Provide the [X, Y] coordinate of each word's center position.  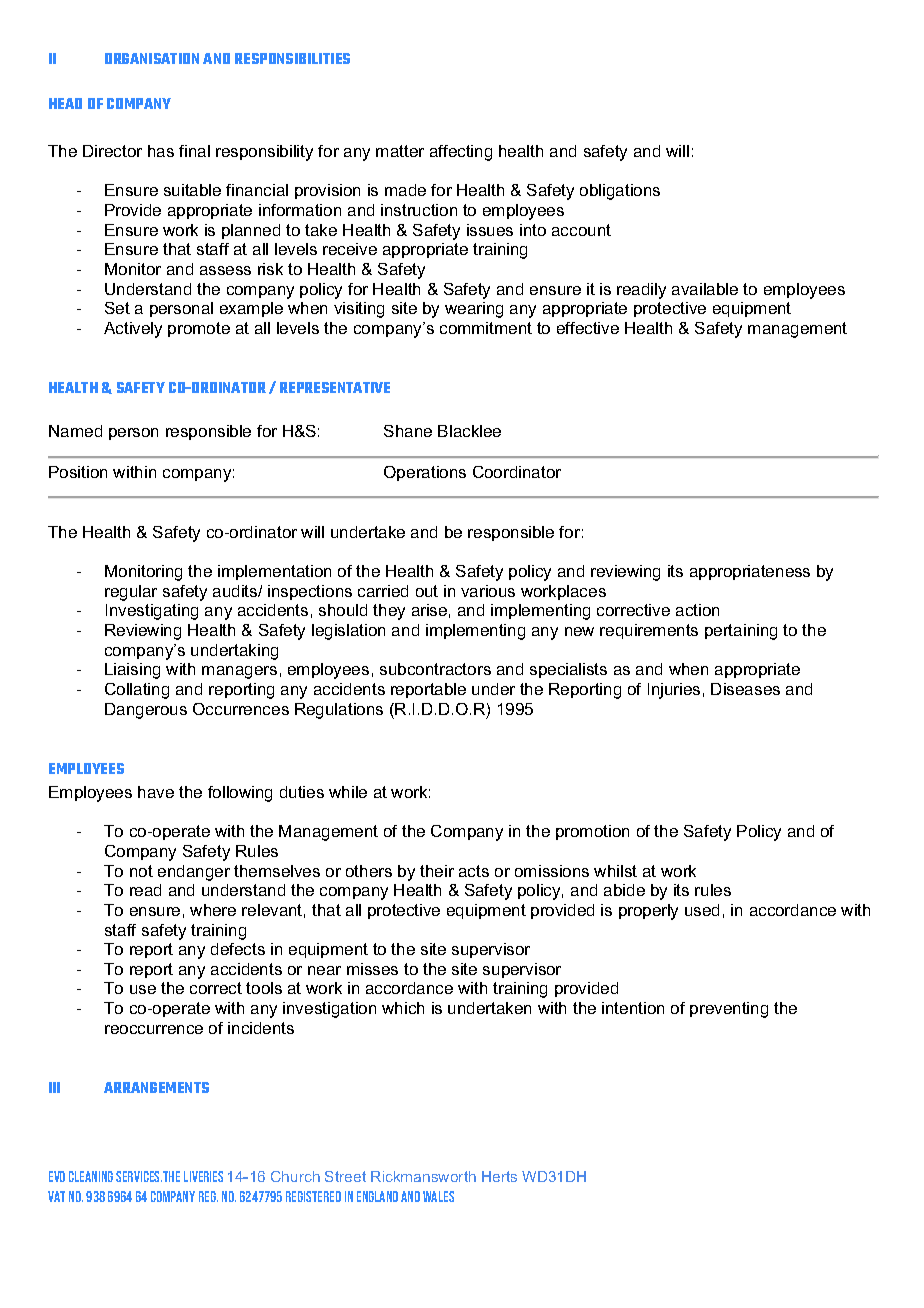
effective [588, 328]
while [348, 792]
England [377, 1196]
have [156, 792]
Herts [499, 1176]
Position [78, 472]
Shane [408, 431]
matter [400, 151]
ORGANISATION [152, 58]
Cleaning [91, 1176]
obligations [620, 192]
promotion [592, 832]
